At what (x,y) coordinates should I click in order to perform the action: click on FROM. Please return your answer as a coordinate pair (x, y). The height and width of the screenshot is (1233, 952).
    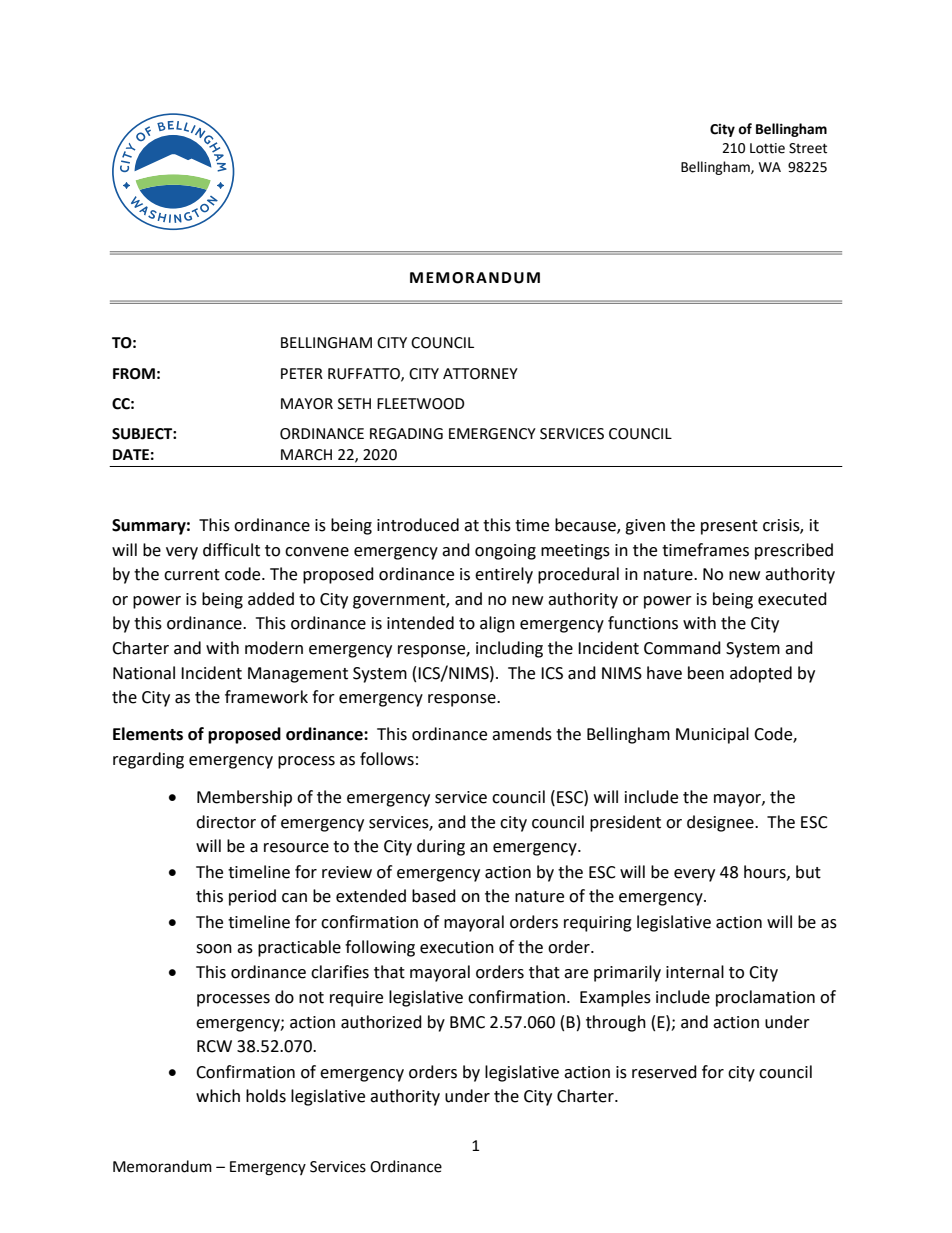
    Looking at the image, I should click on (134, 374).
